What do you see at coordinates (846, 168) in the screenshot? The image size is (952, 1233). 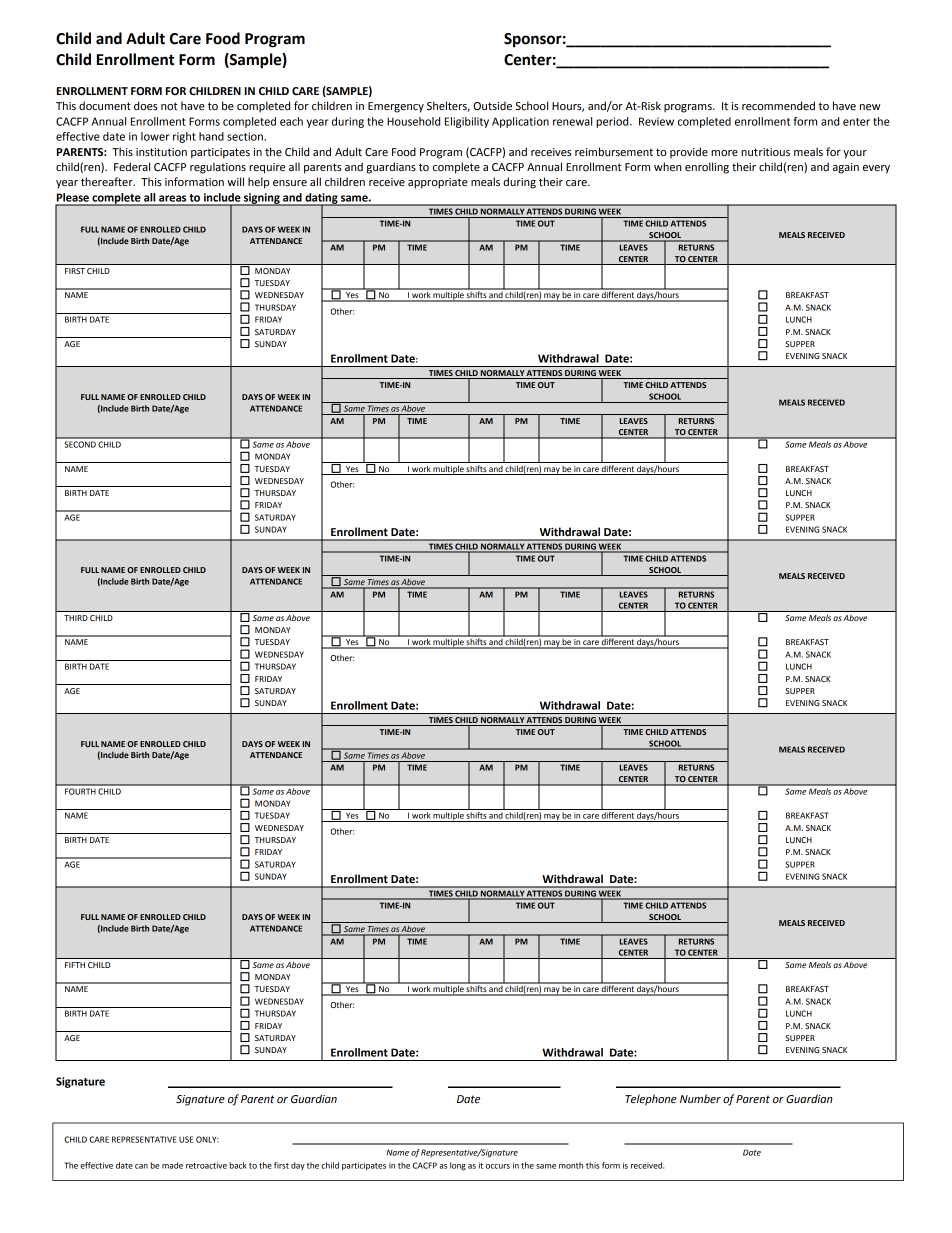 I see `again` at bounding box center [846, 168].
